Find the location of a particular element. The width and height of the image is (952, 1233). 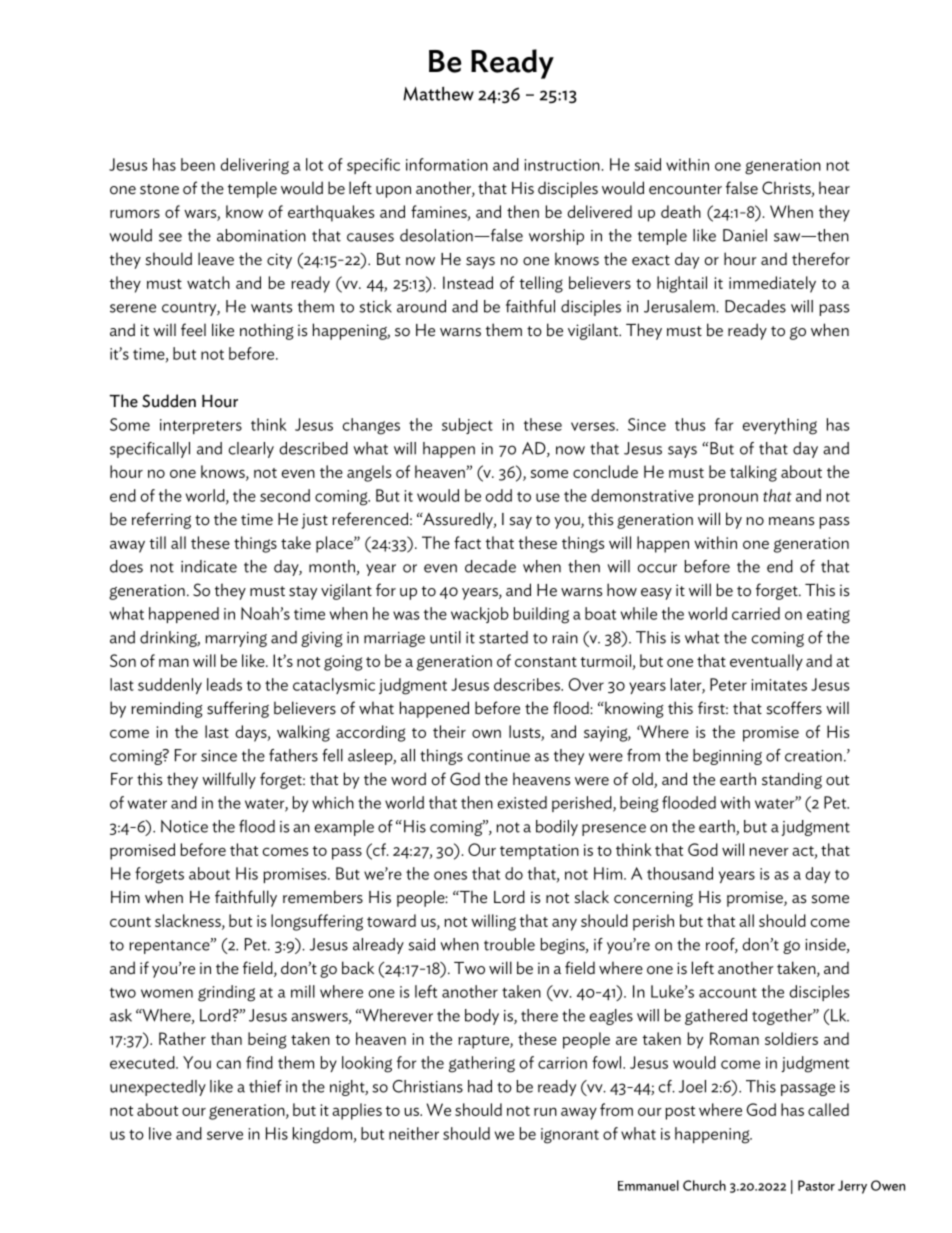

clearly is located at coordinates (251, 450).
